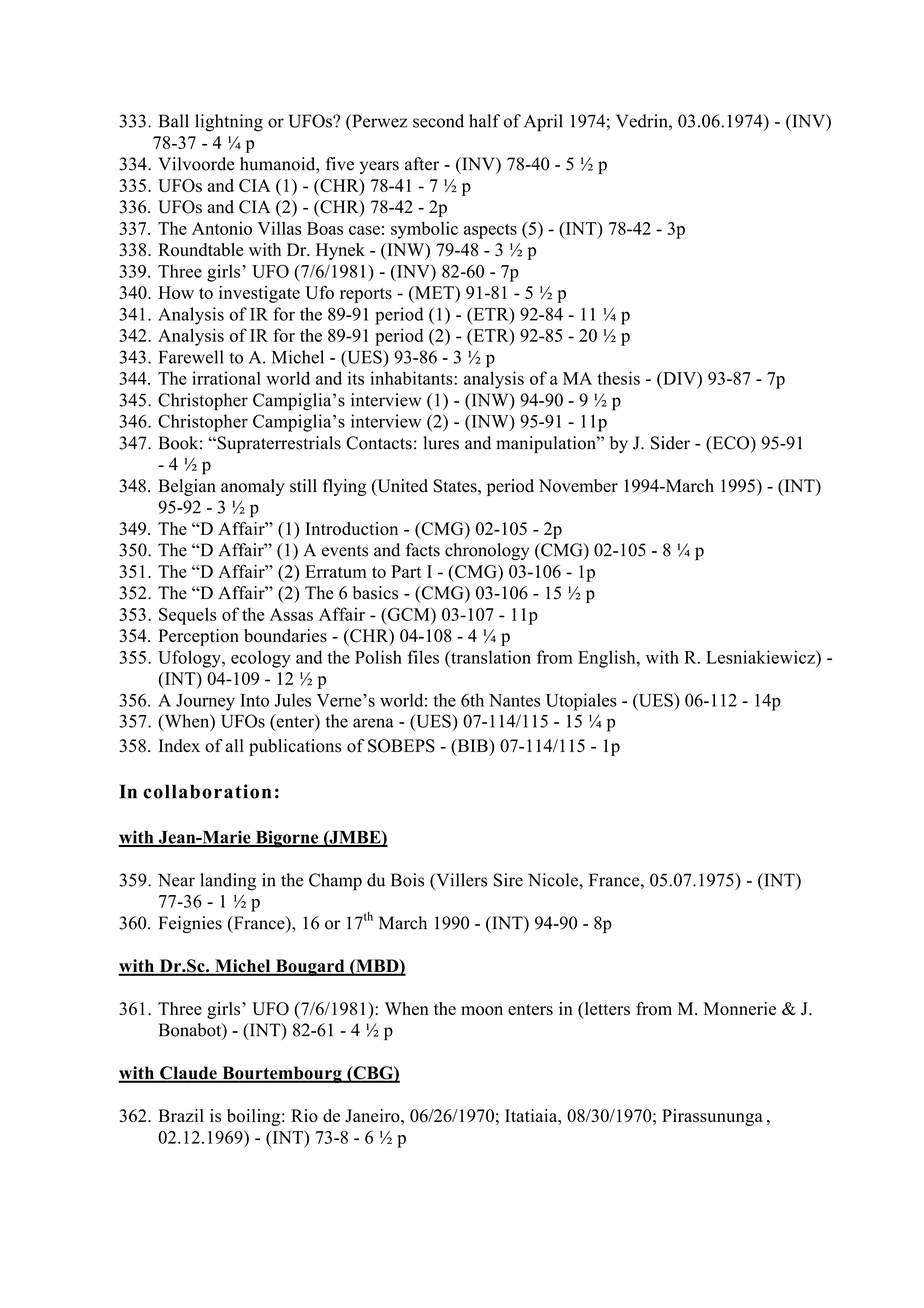 The height and width of the screenshot is (1308, 924). I want to click on Nantes, so click(514, 700).
